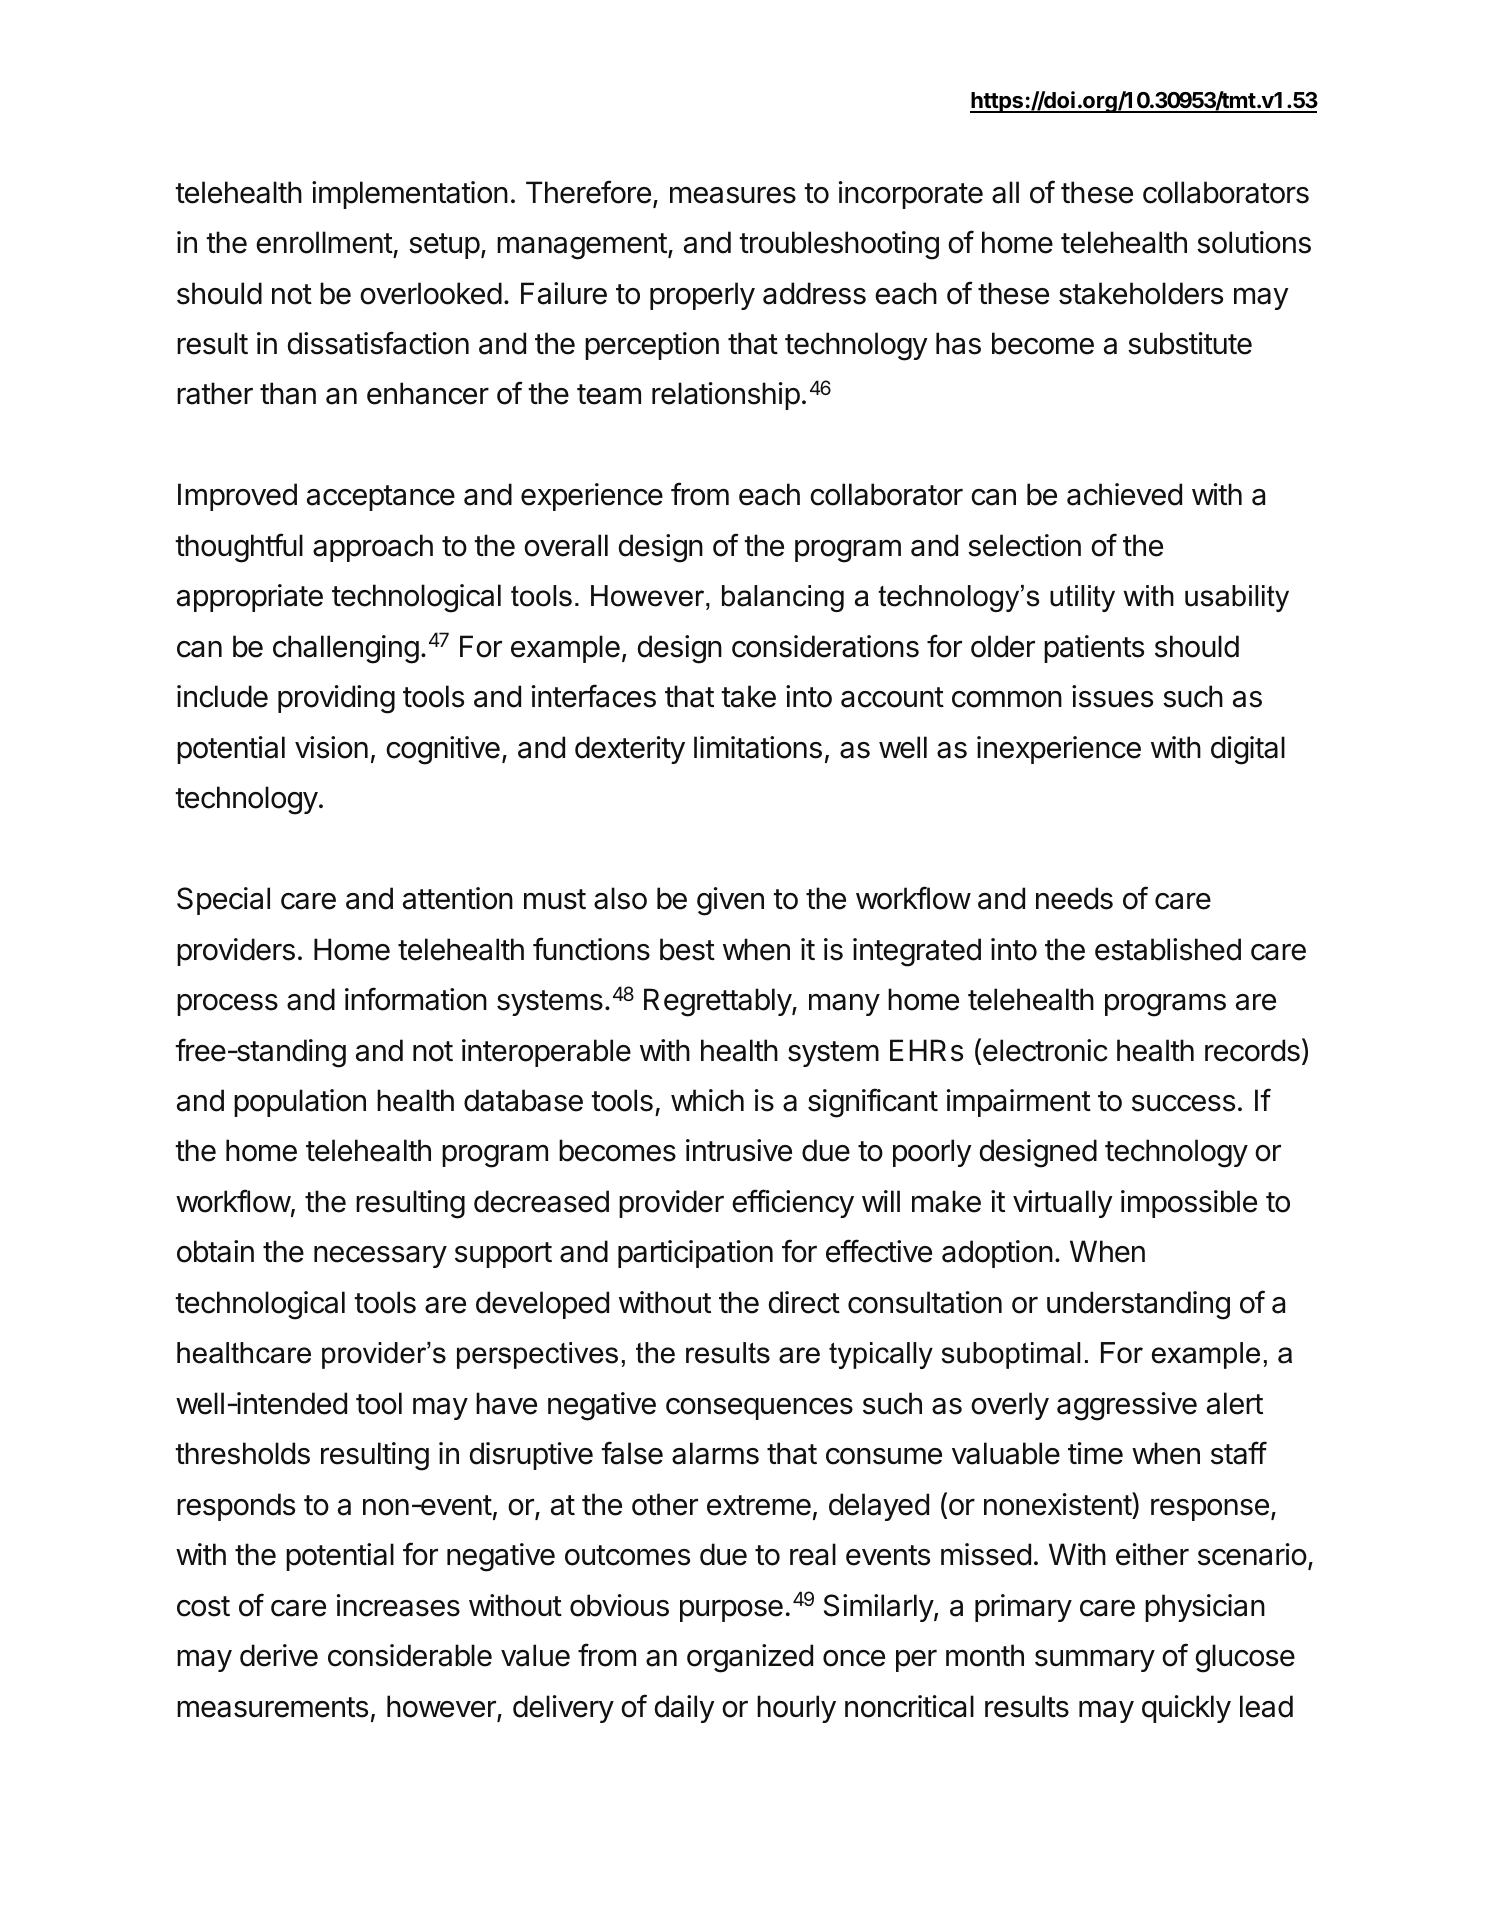 The width and height of the page is (1492, 1931). Describe the element at coordinates (687, 949) in the page. I see `best` at that location.
